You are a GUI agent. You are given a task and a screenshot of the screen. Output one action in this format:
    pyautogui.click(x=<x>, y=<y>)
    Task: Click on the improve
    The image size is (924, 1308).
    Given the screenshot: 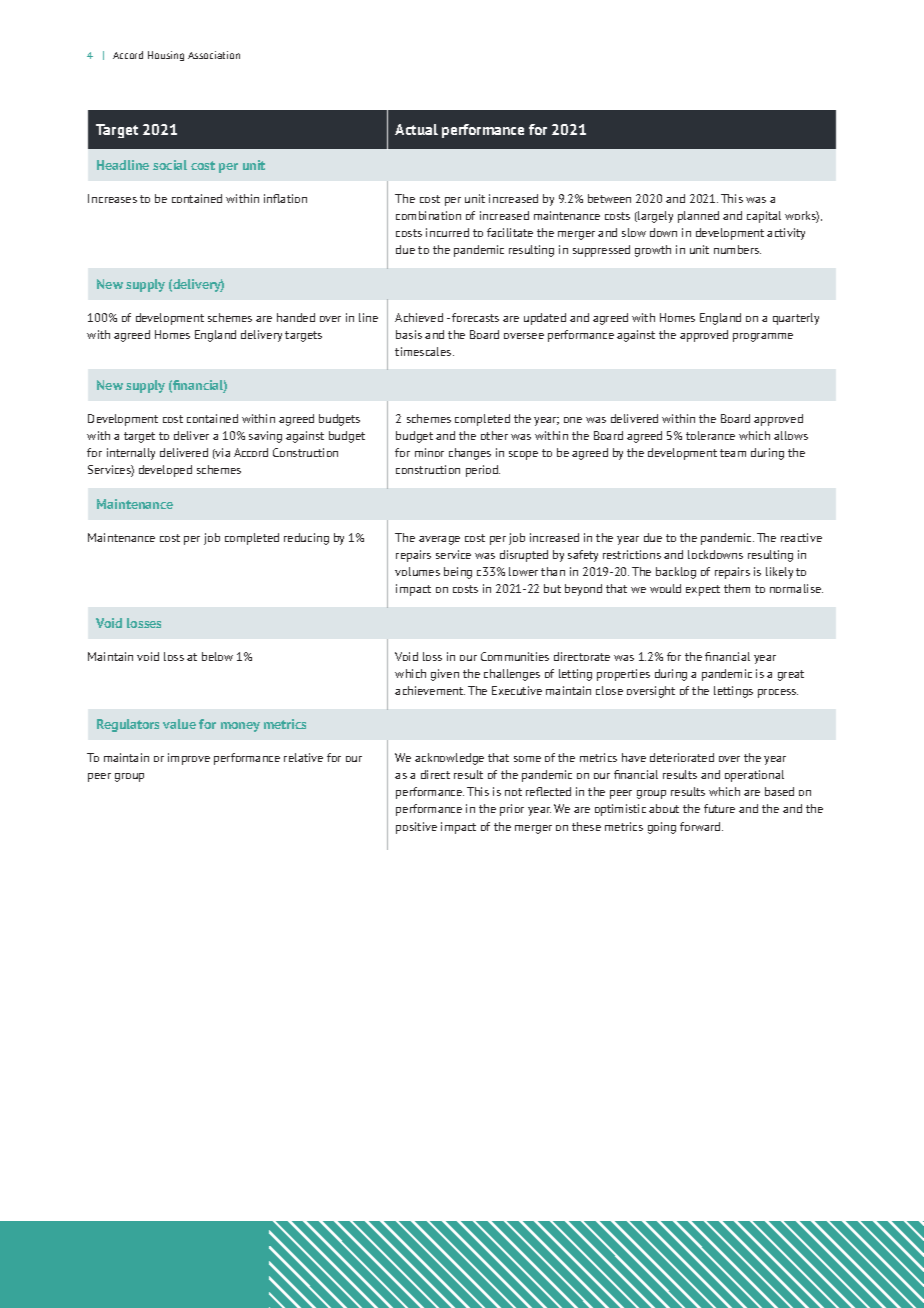 What is the action you would take?
    pyautogui.click(x=189, y=759)
